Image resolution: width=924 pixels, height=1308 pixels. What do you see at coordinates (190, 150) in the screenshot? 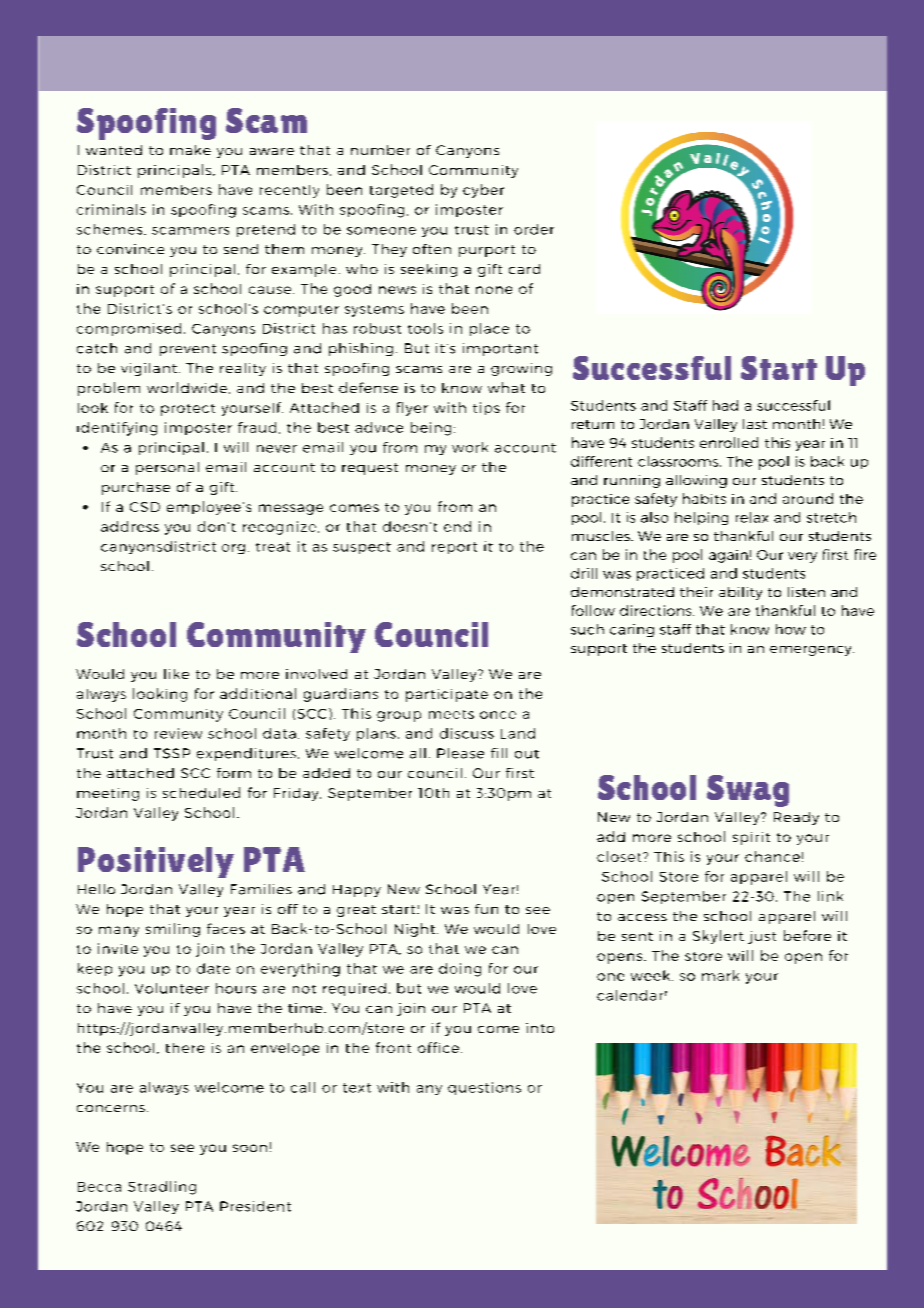
I see `make` at bounding box center [190, 150].
